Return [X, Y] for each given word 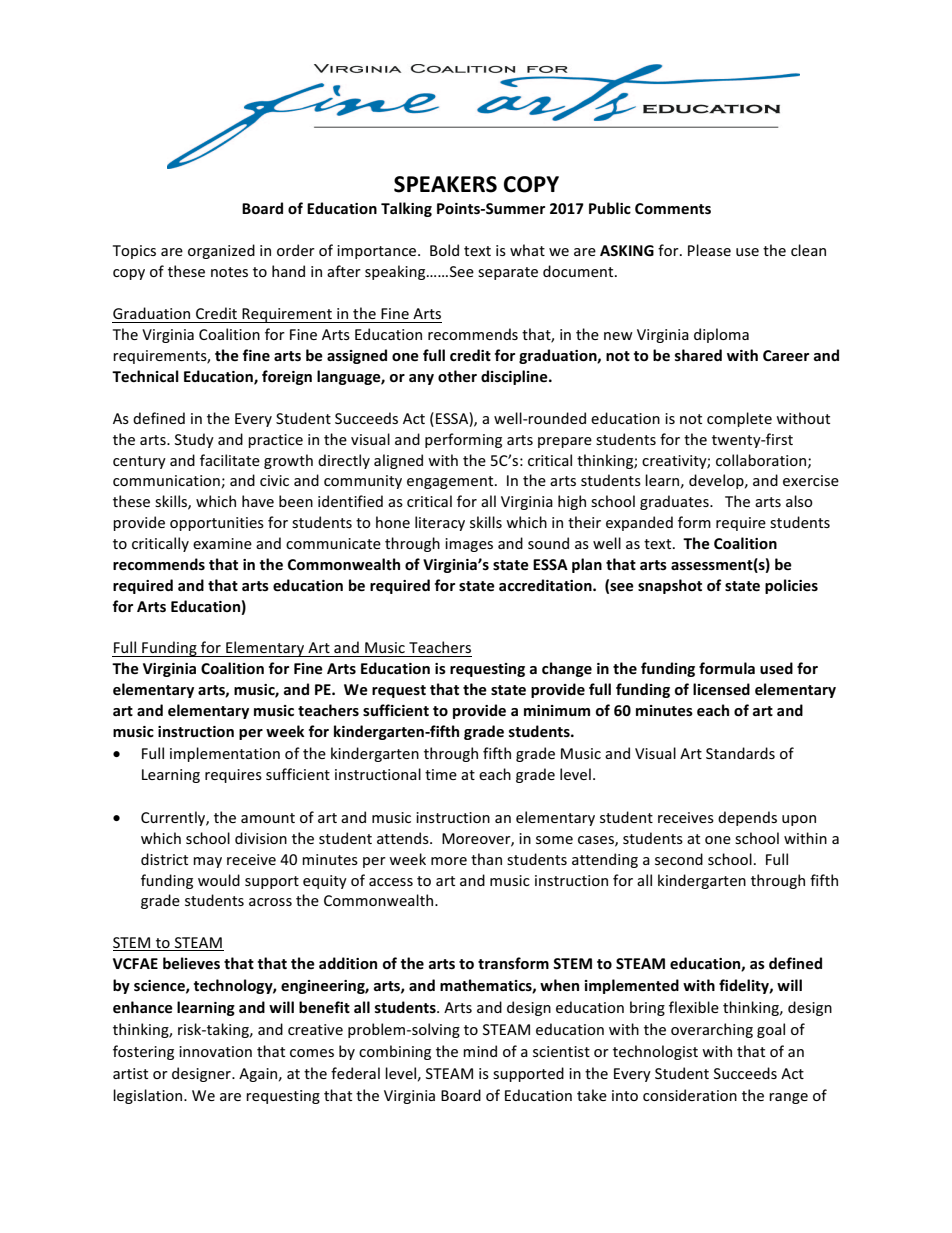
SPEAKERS [445, 184]
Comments [673, 209]
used [776, 668]
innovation [215, 1051]
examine [222, 543]
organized [221, 251]
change [567, 669]
